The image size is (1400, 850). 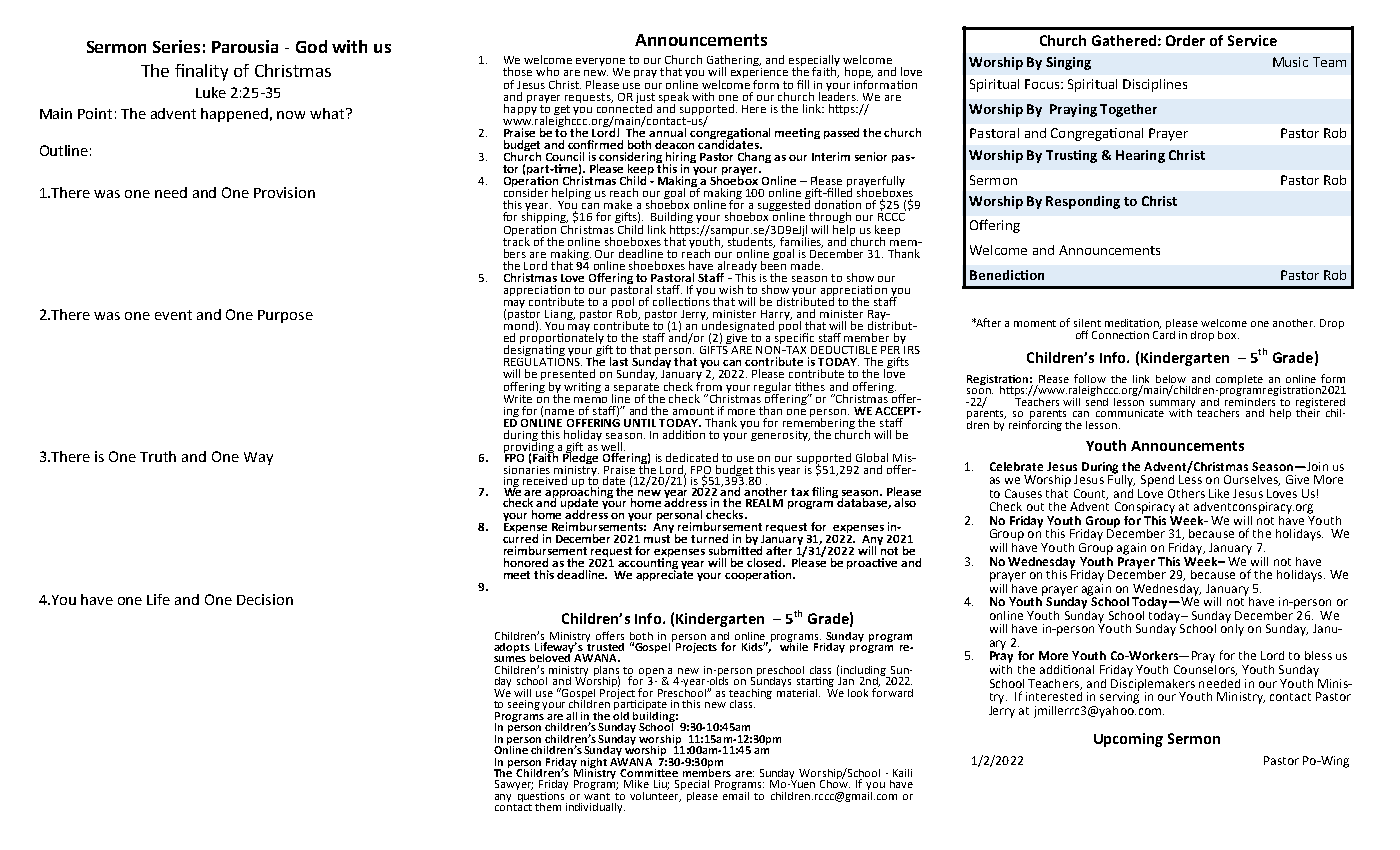 I want to click on summary, so click(x=1172, y=405).
